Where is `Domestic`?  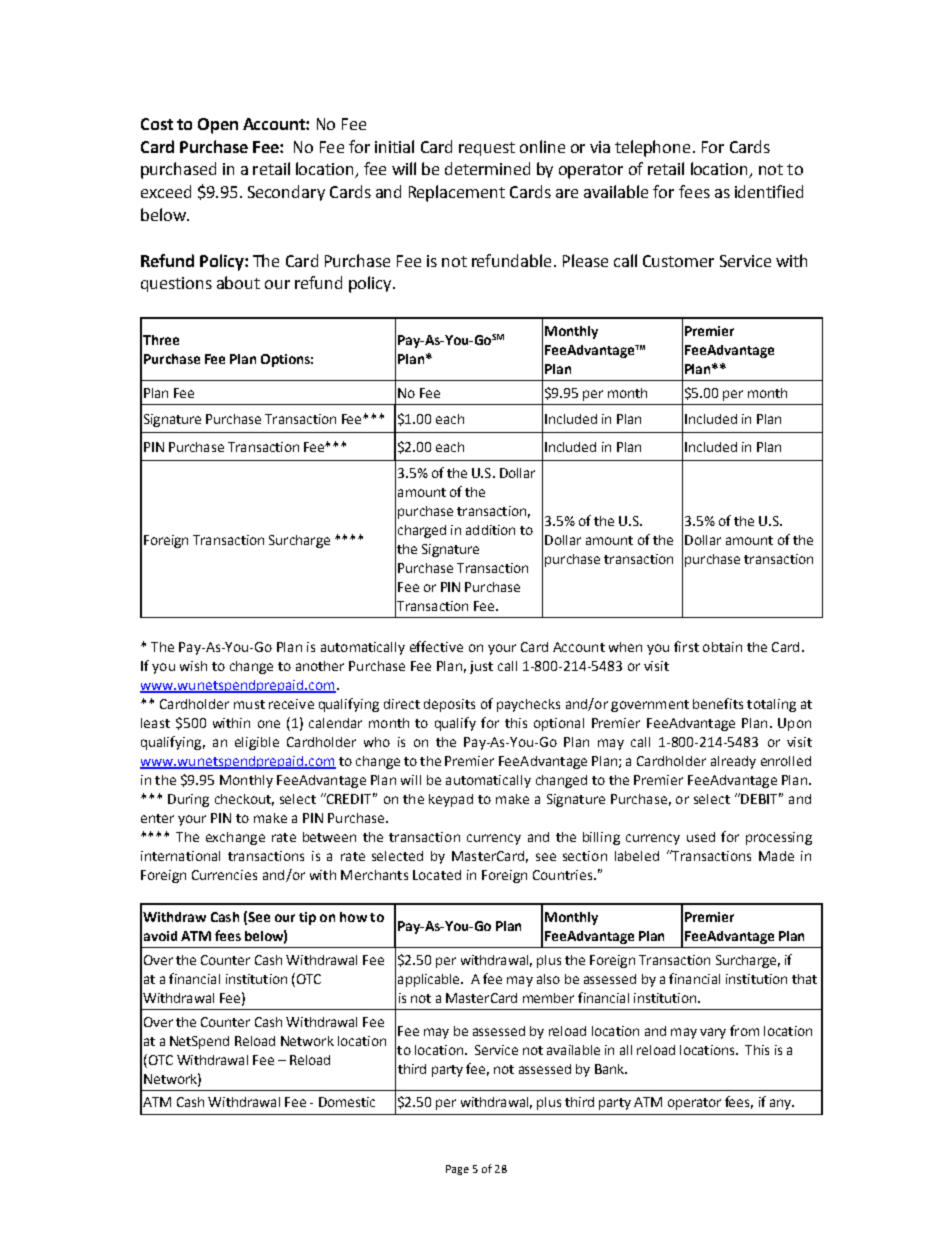
Domestic is located at coordinates (347, 1102).
